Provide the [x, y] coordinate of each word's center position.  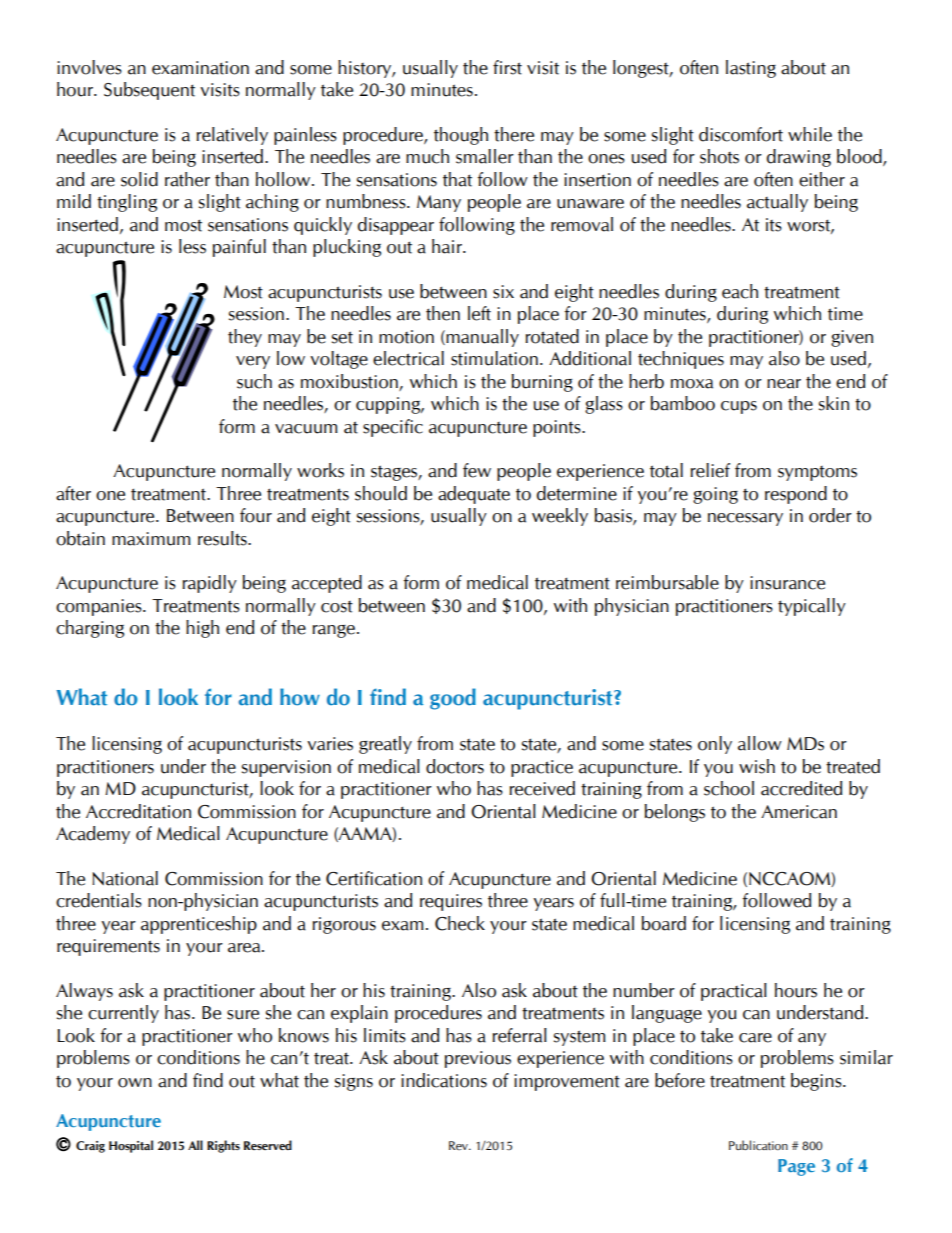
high [202, 629]
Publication [758, 1145]
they [245, 338]
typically [812, 607]
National [125, 878]
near [784, 384]
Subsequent [149, 91]
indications [444, 1080]
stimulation [494, 358]
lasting [751, 69]
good [453, 699]
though [461, 136]
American [799, 812]
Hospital [131, 1146]
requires [451, 902]
